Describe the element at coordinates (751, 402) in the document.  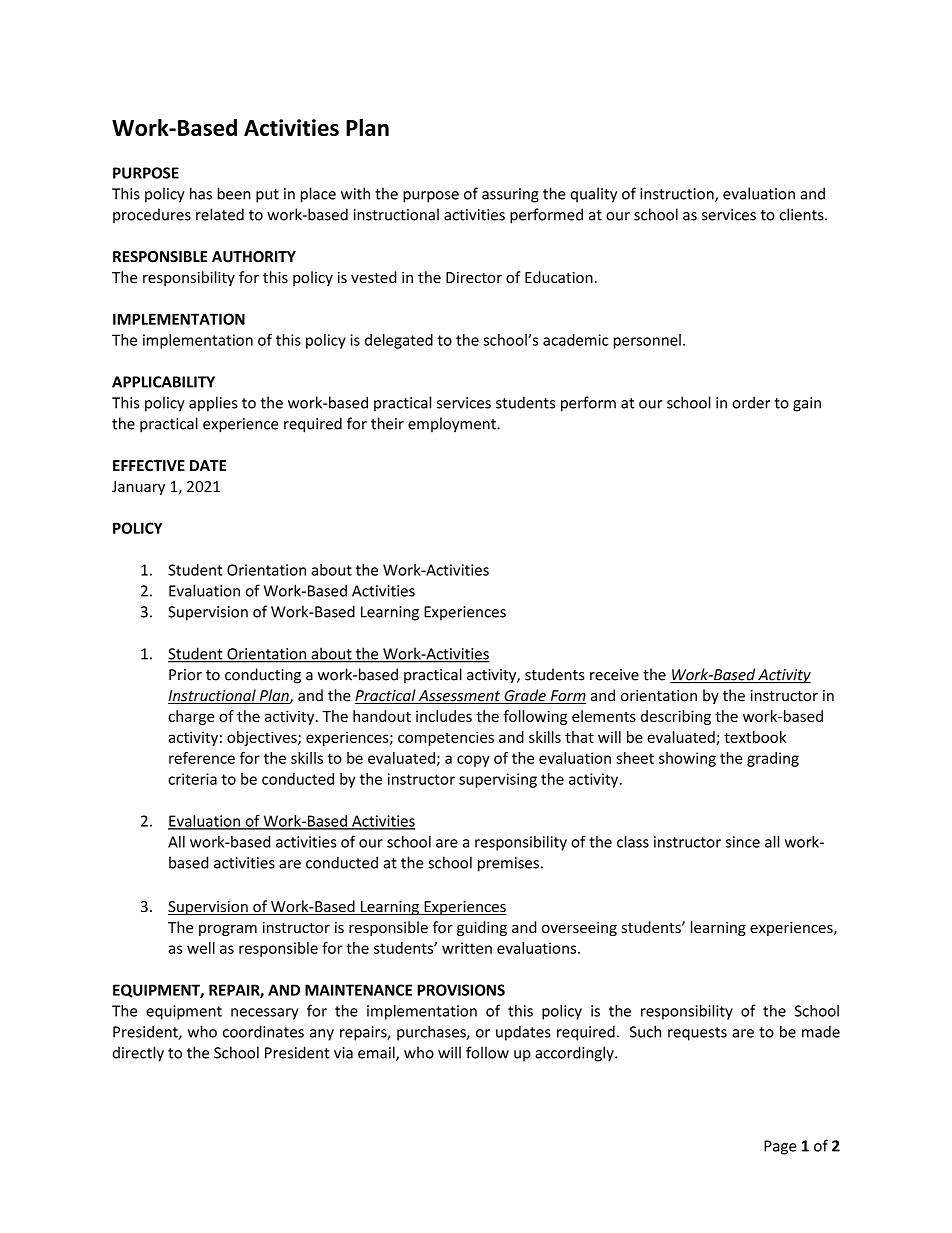
I see `order` at that location.
